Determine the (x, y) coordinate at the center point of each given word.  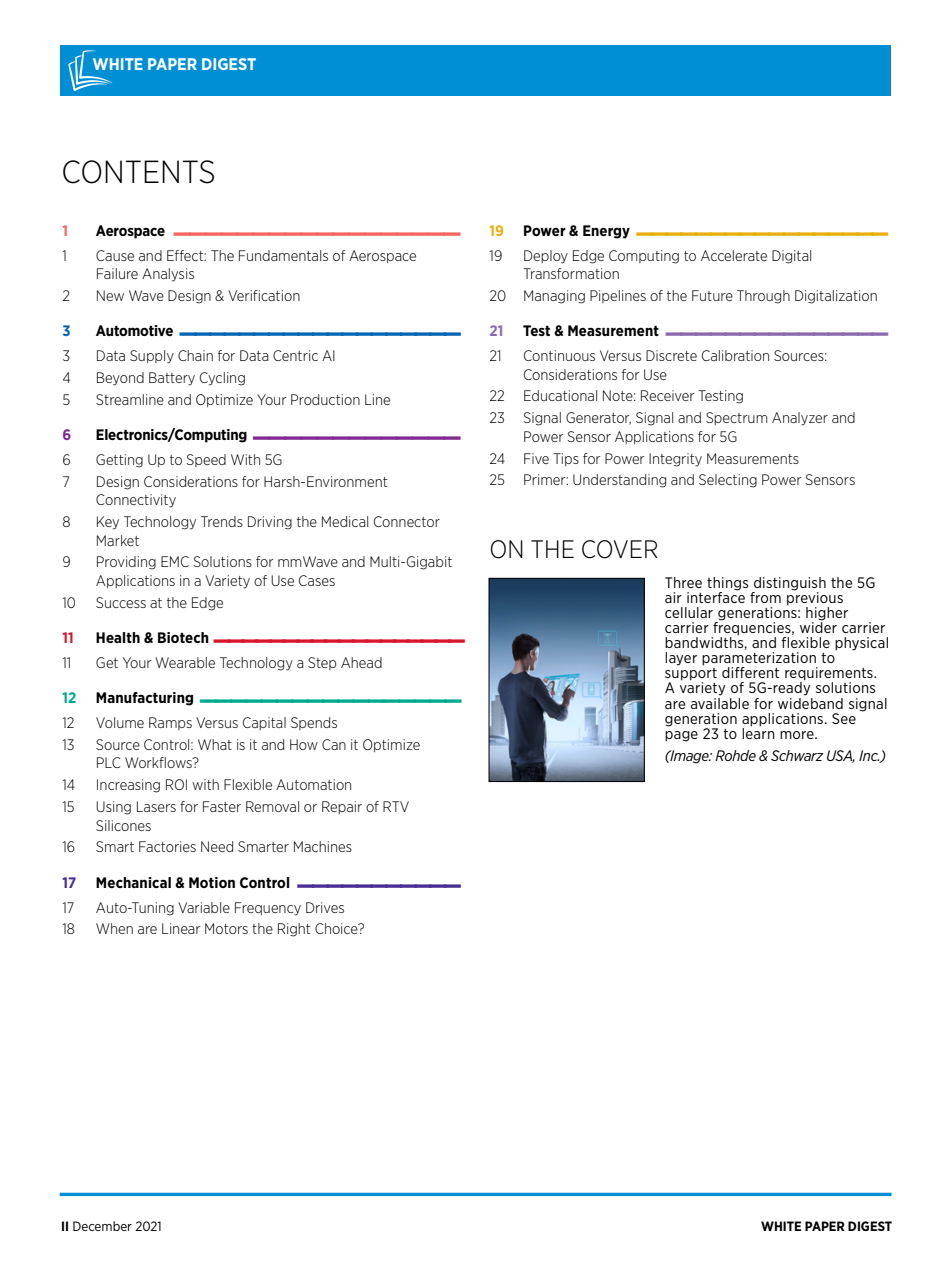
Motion (212, 882)
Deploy (546, 257)
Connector (407, 521)
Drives (325, 907)
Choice (337, 928)
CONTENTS (138, 172)
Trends (222, 521)
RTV (396, 806)
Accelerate (734, 255)
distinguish (790, 584)
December (102, 1226)
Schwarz (797, 755)
